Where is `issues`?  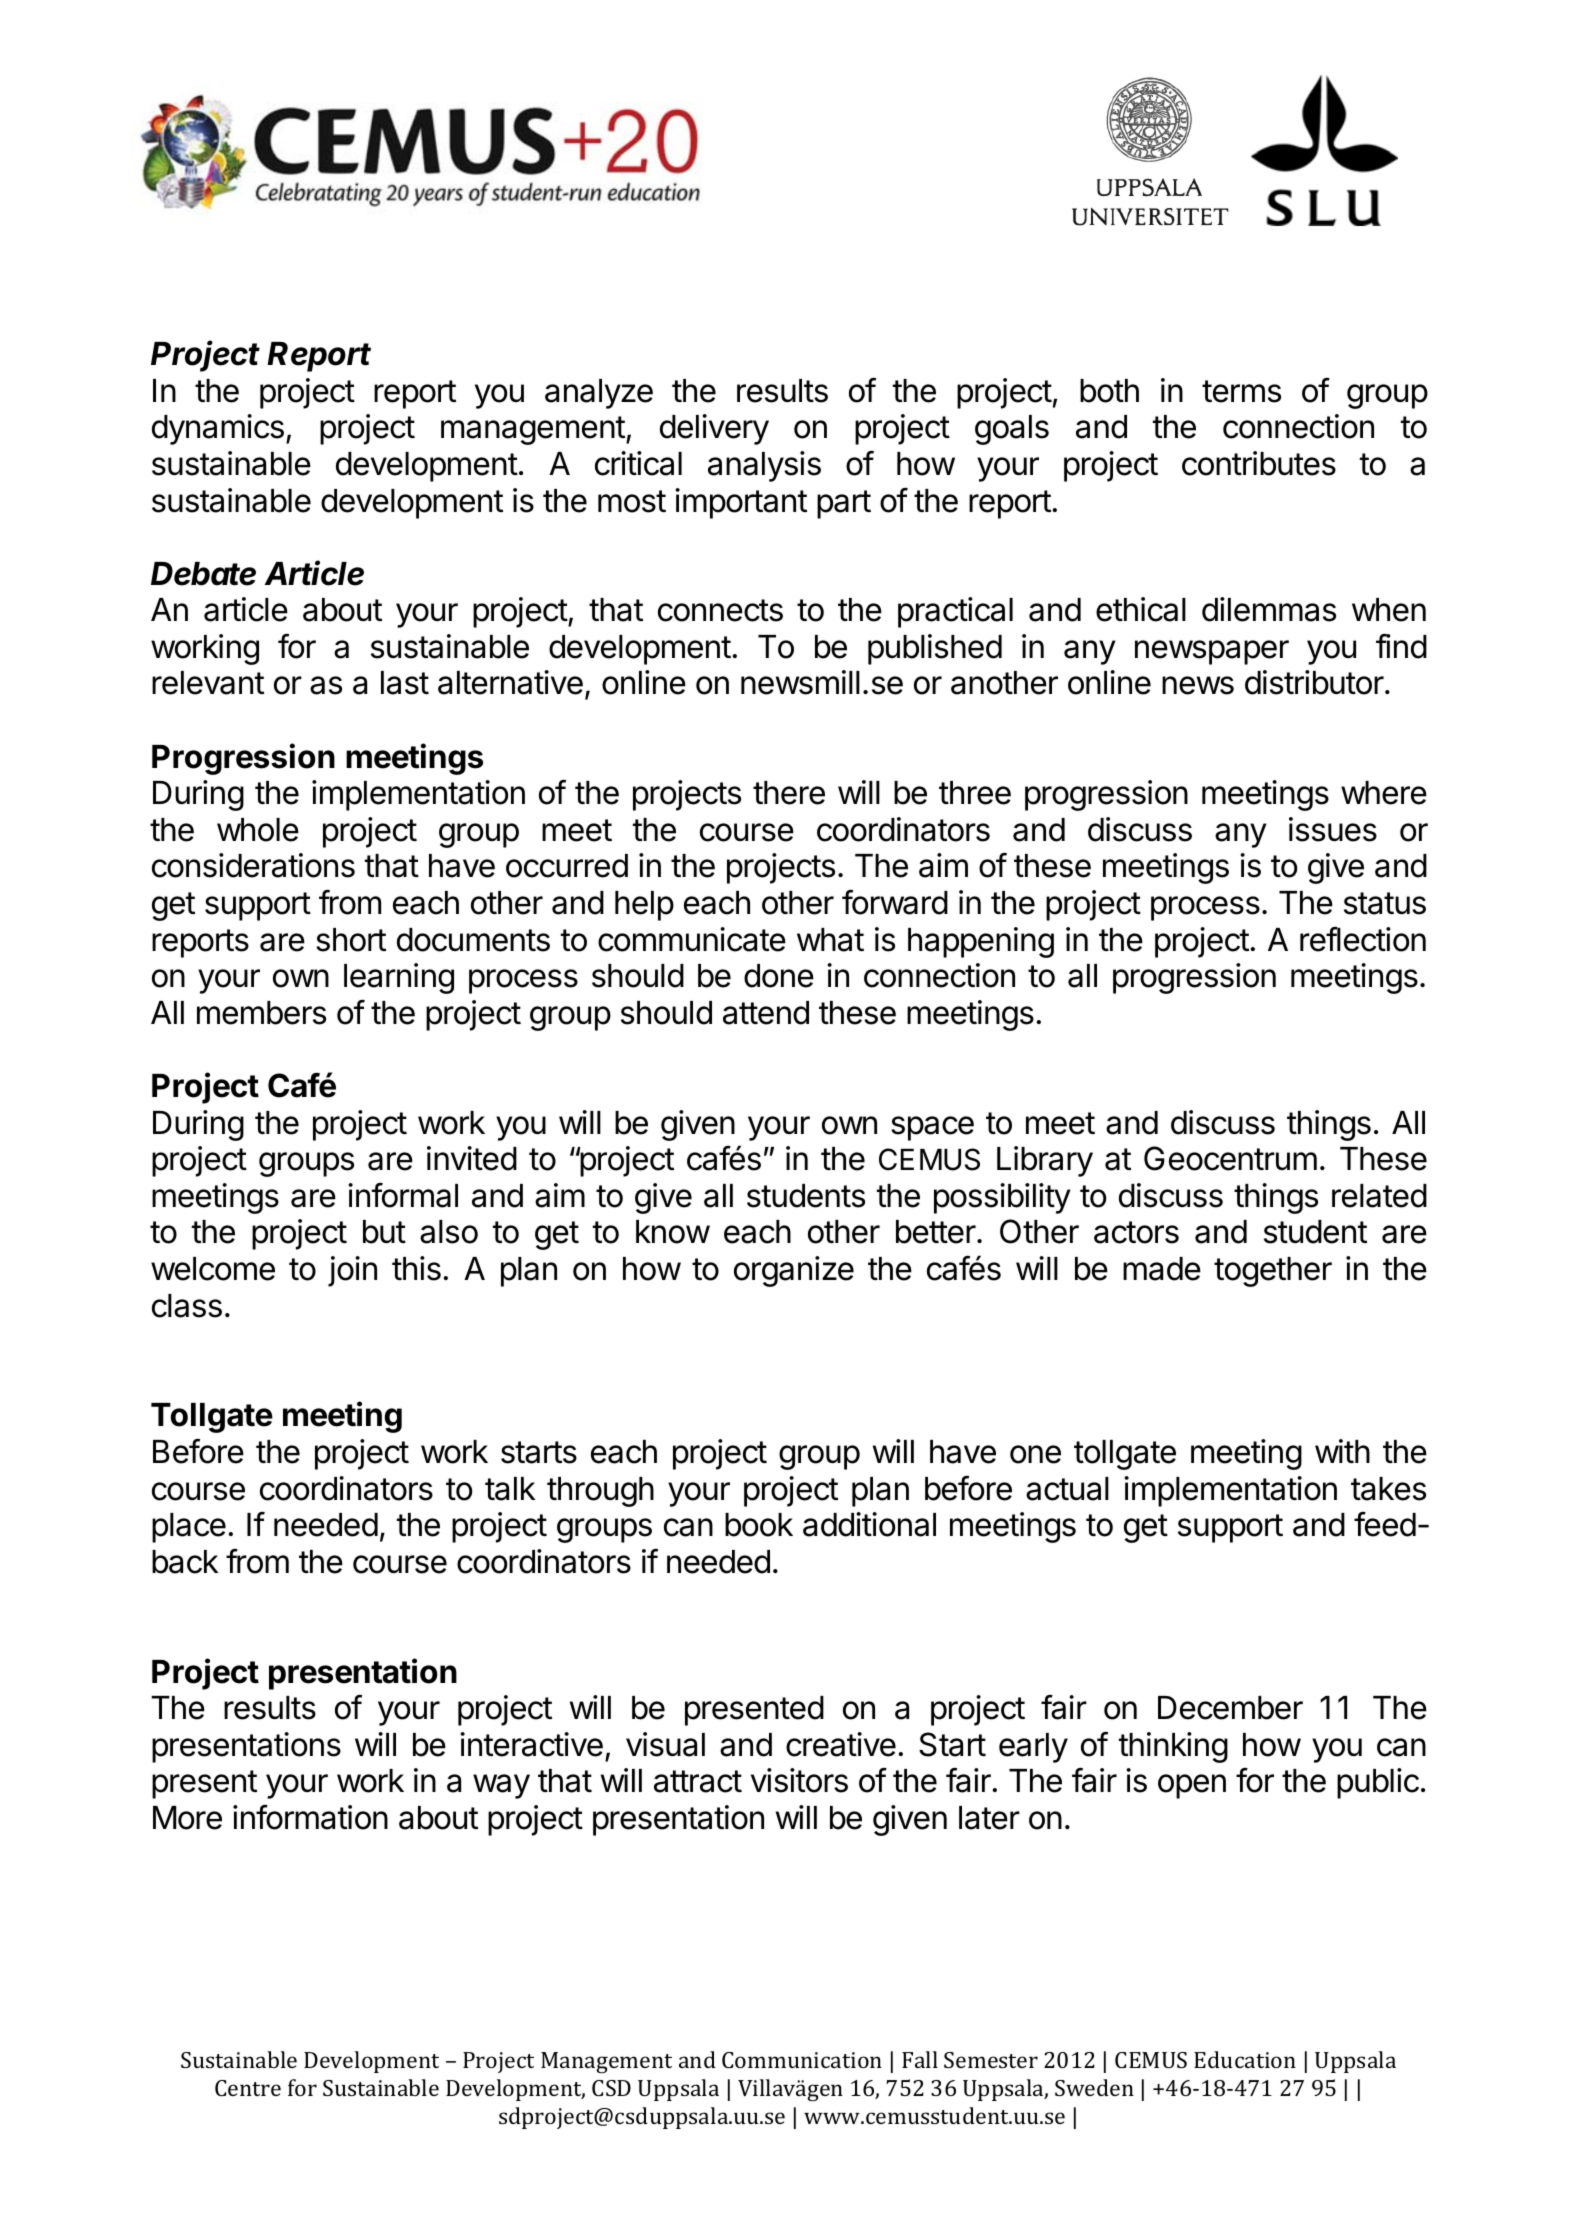
issues is located at coordinates (1333, 829).
